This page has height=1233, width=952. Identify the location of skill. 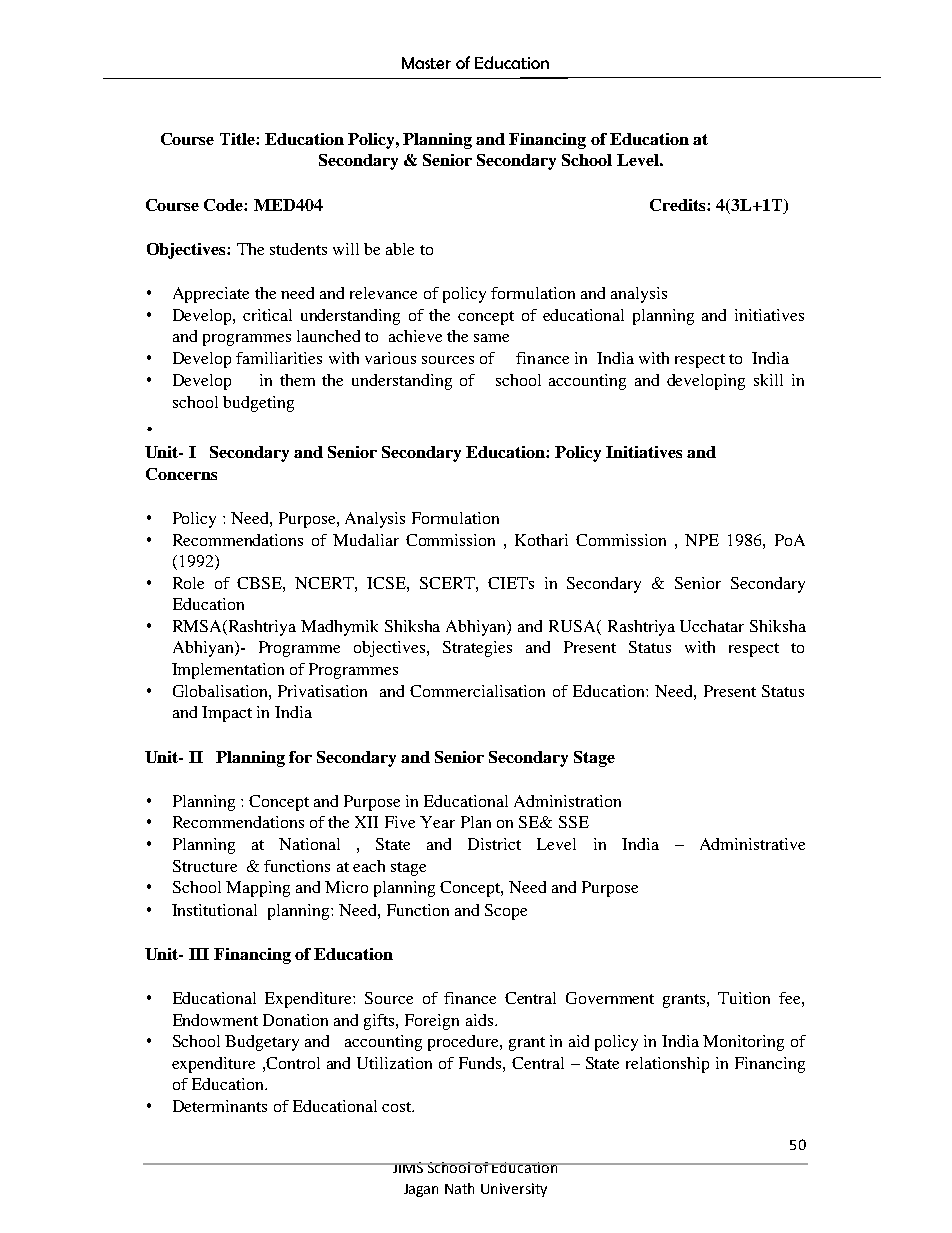
(768, 380).
